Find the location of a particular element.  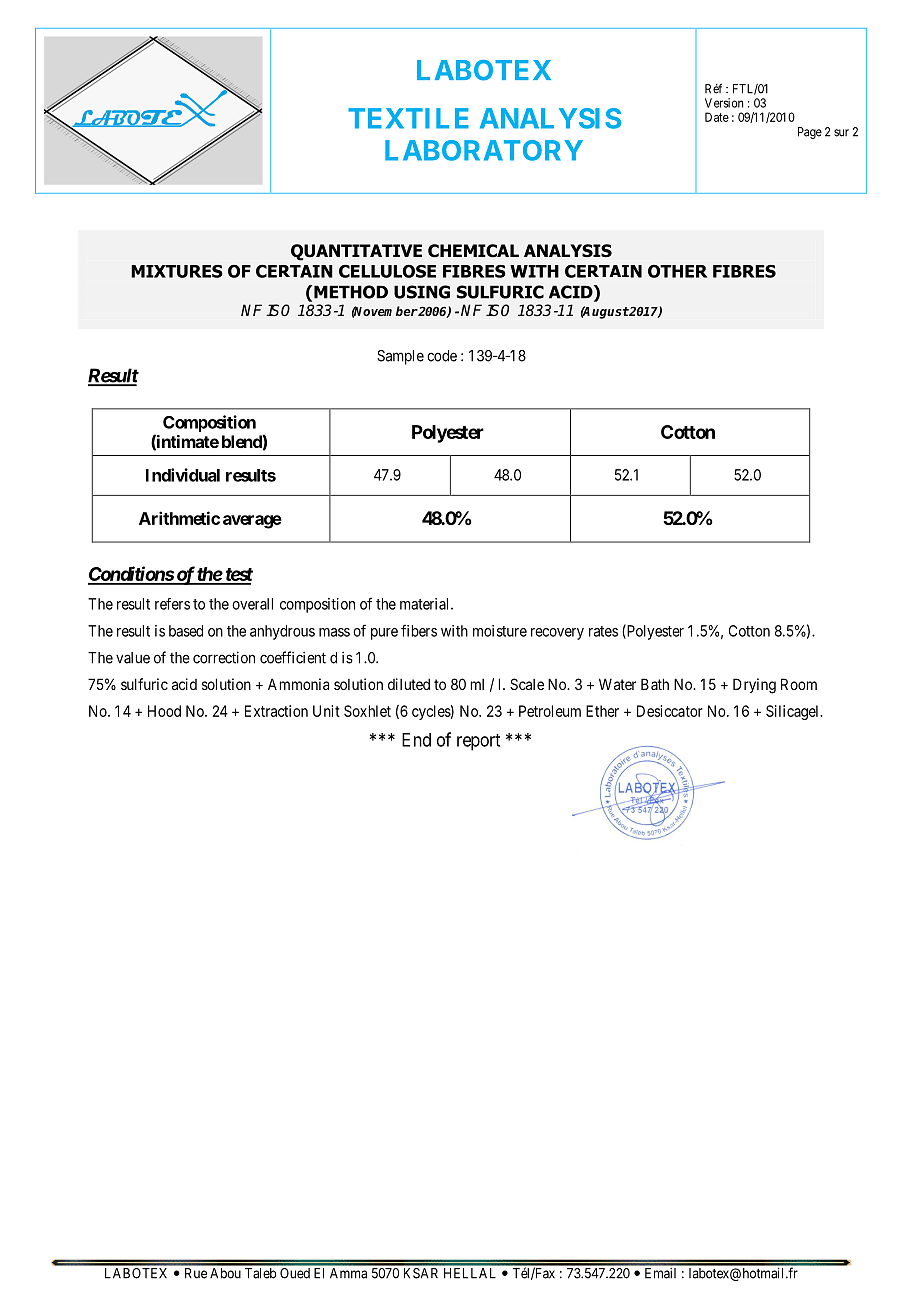

OTHER is located at coordinates (677, 271).
